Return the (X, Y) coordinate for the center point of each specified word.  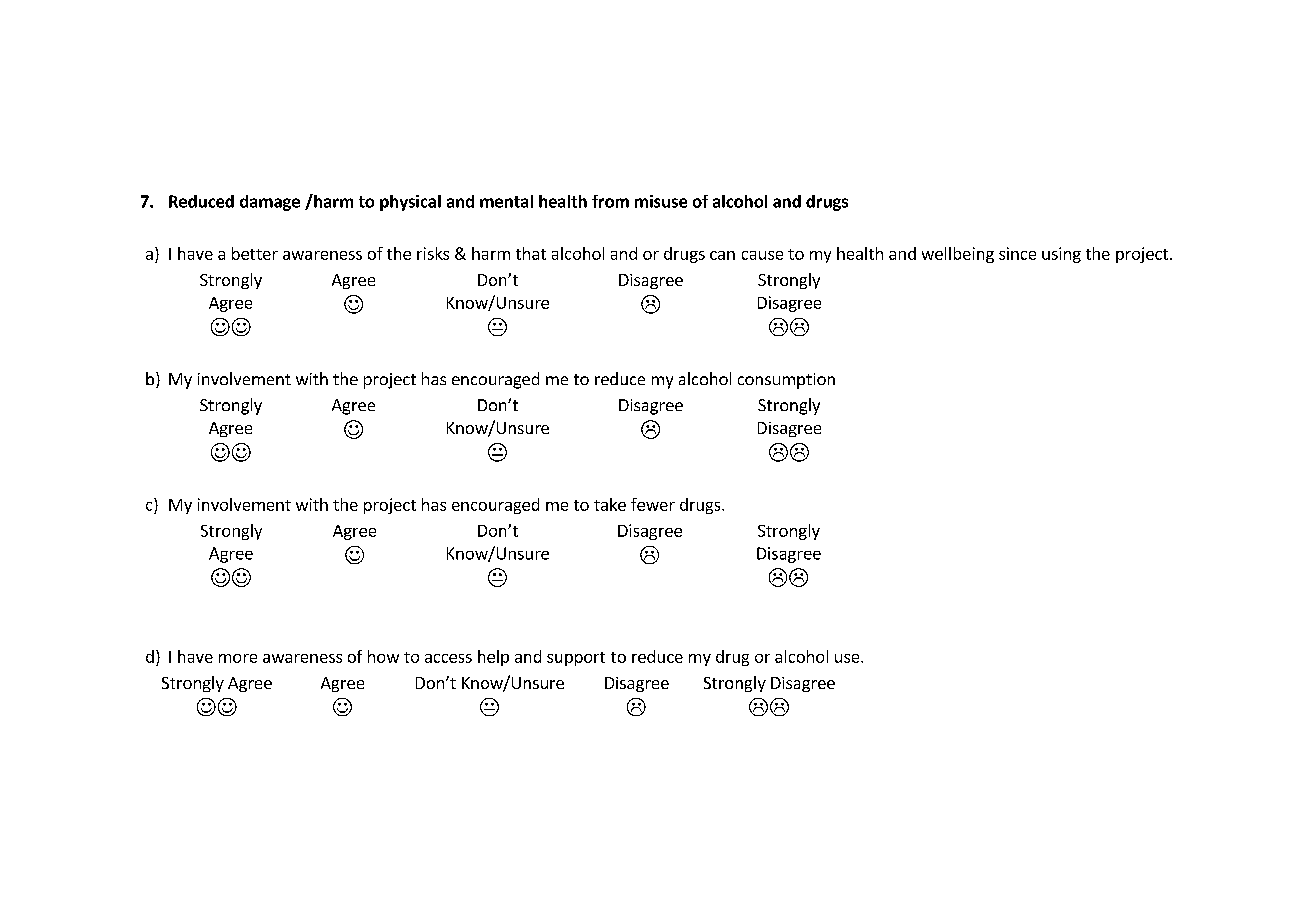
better (255, 253)
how (383, 656)
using (1061, 255)
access (448, 658)
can (722, 255)
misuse (661, 201)
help (493, 658)
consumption (786, 381)
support (576, 659)
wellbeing (958, 255)
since (1017, 253)
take (610, 504)
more (238, 658)
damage (270, 203)
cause (762, 255)
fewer (653, 504)
